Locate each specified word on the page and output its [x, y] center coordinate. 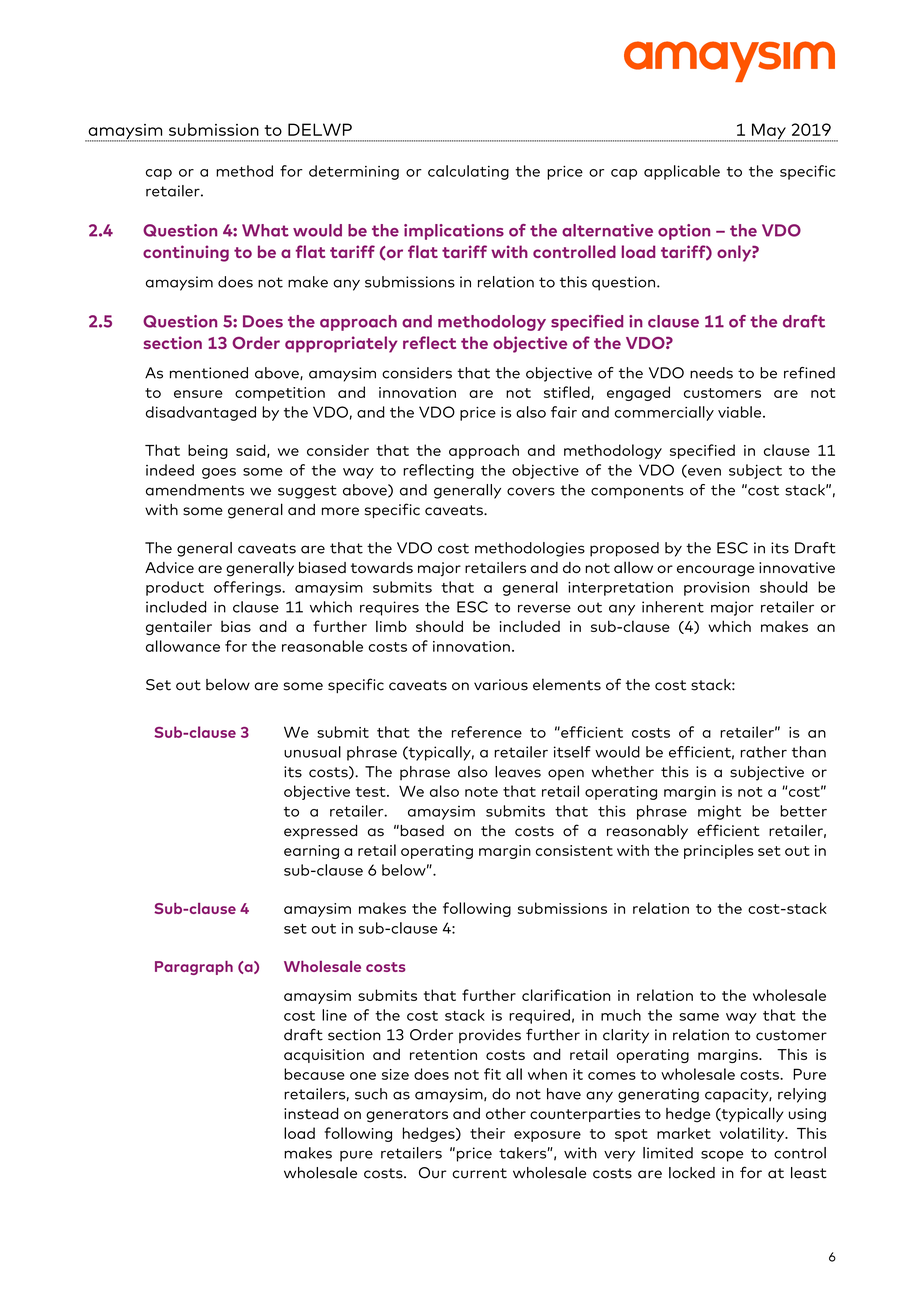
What [265, 230]
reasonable [322, 646]
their [487, 1133]
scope [722, 1156]
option [684, 232]
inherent [673, 607]
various [501, 685]
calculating [468, 172]
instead [311, 1113]
